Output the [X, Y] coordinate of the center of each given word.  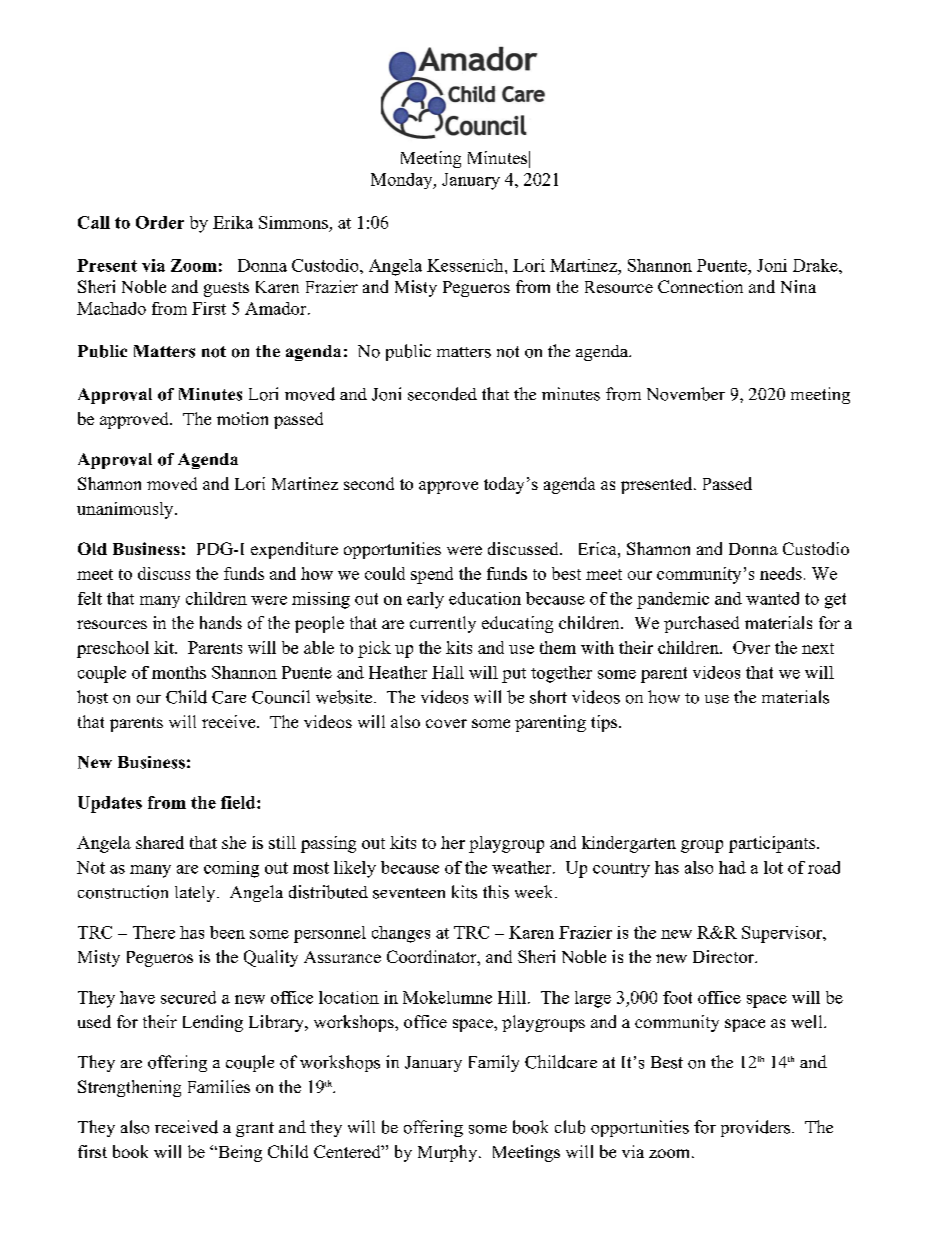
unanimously [126, 510]
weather [521, 867]
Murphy [447, 1153]
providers [755, 1128]
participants [772, 844]
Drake [816, 265]
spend [432, 575]
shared [160, 842]
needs [781, 573]
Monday [403, 181]
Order [160, 222]
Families [219, 1086]
